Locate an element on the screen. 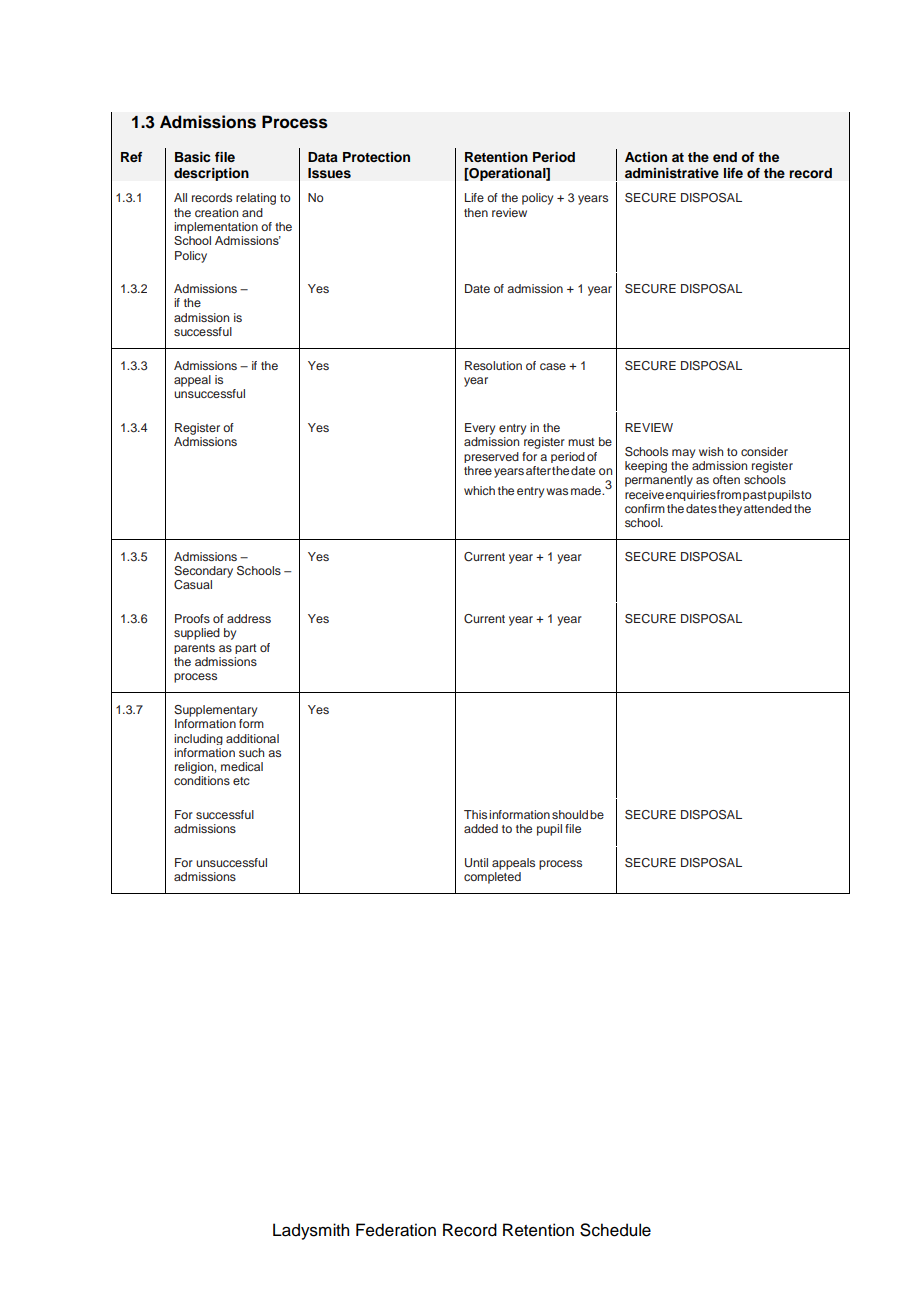  then is located at coordinates (476, 212).
